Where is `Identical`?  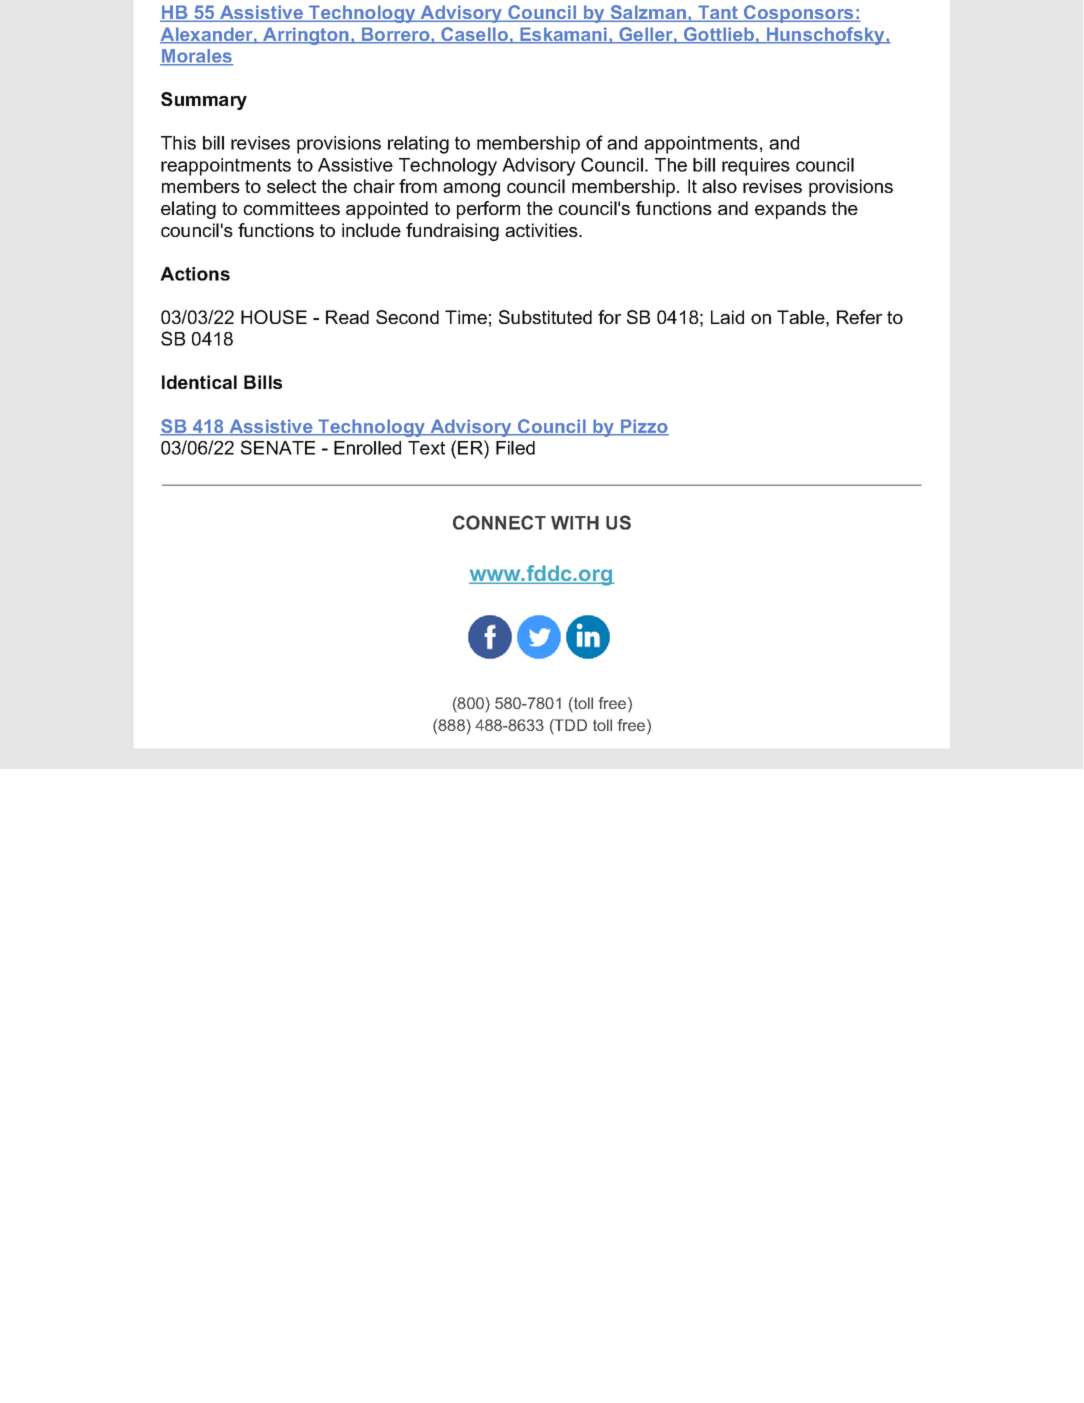 Identical is located at coordinates (199, 382).
